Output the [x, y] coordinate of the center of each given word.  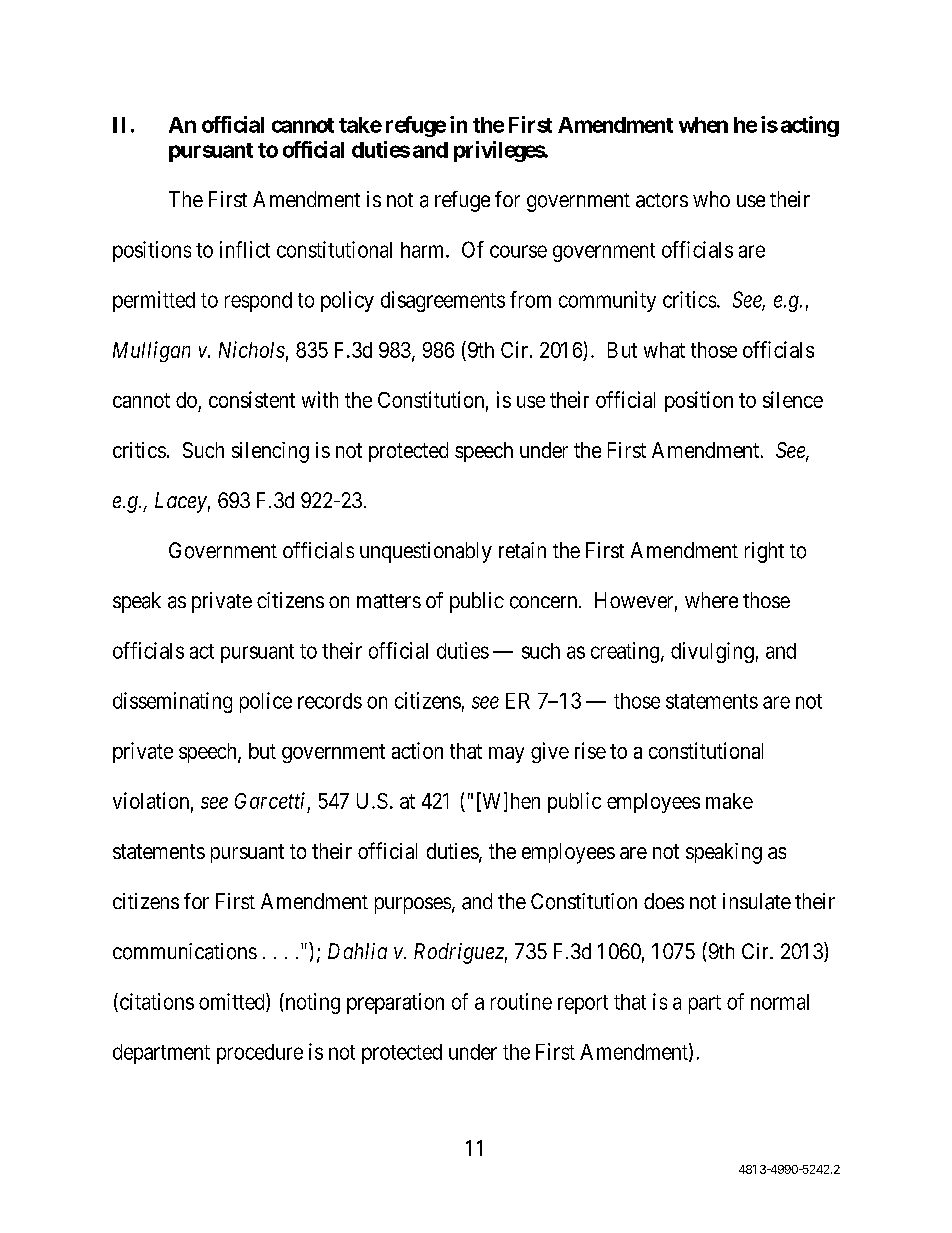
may [506, 755]
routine [521, 1001]
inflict [245, 249]
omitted [233, 1002]
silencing [270, 452]
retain [522, 550]
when [703, 125]
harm [424, 250]
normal [780, 1002]
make [729, 801]
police [266, 702]
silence [793, 399]
